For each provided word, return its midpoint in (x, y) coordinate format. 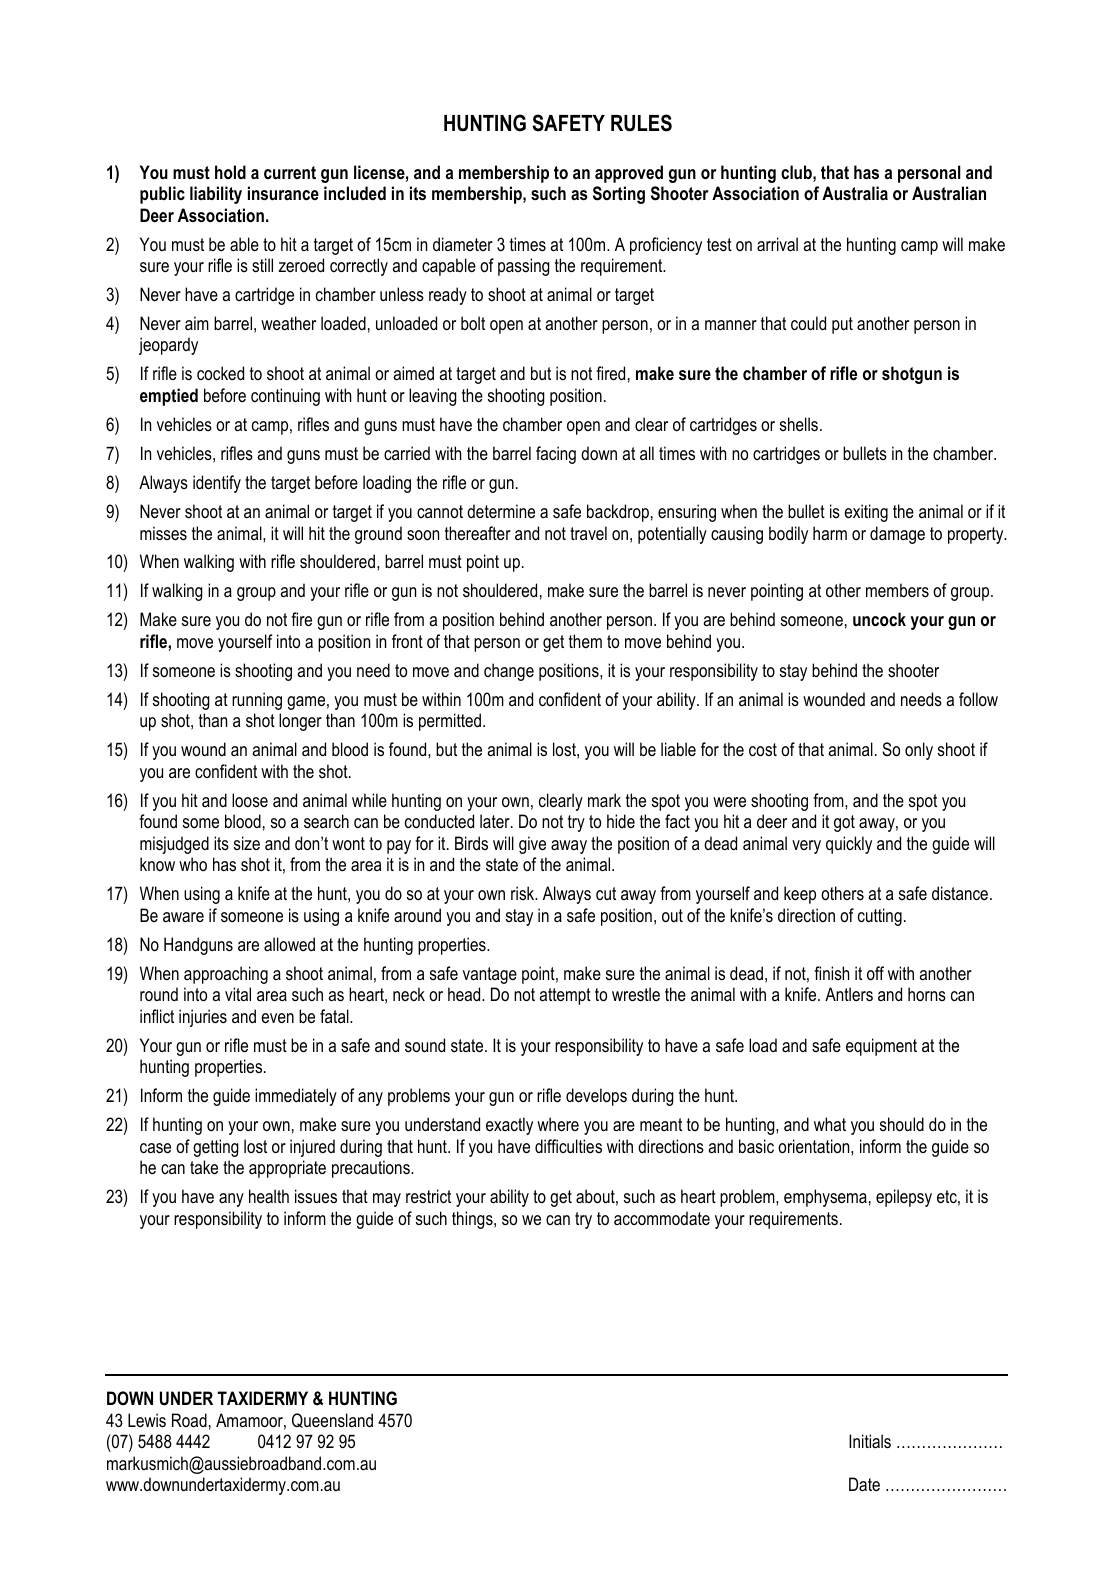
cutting (880, 917)
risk (524, 893)
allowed (289, 944)
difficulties (568, 1146)
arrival (777, 244)
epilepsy (904, 1198)
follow (978, 699)
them (585, 641)
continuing (285, 397)
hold (230, 172)
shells (799, 424)
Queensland (332, 1420)
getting (216, 1148)
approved (629, 174)
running (257, 701)
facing (556, 455)
